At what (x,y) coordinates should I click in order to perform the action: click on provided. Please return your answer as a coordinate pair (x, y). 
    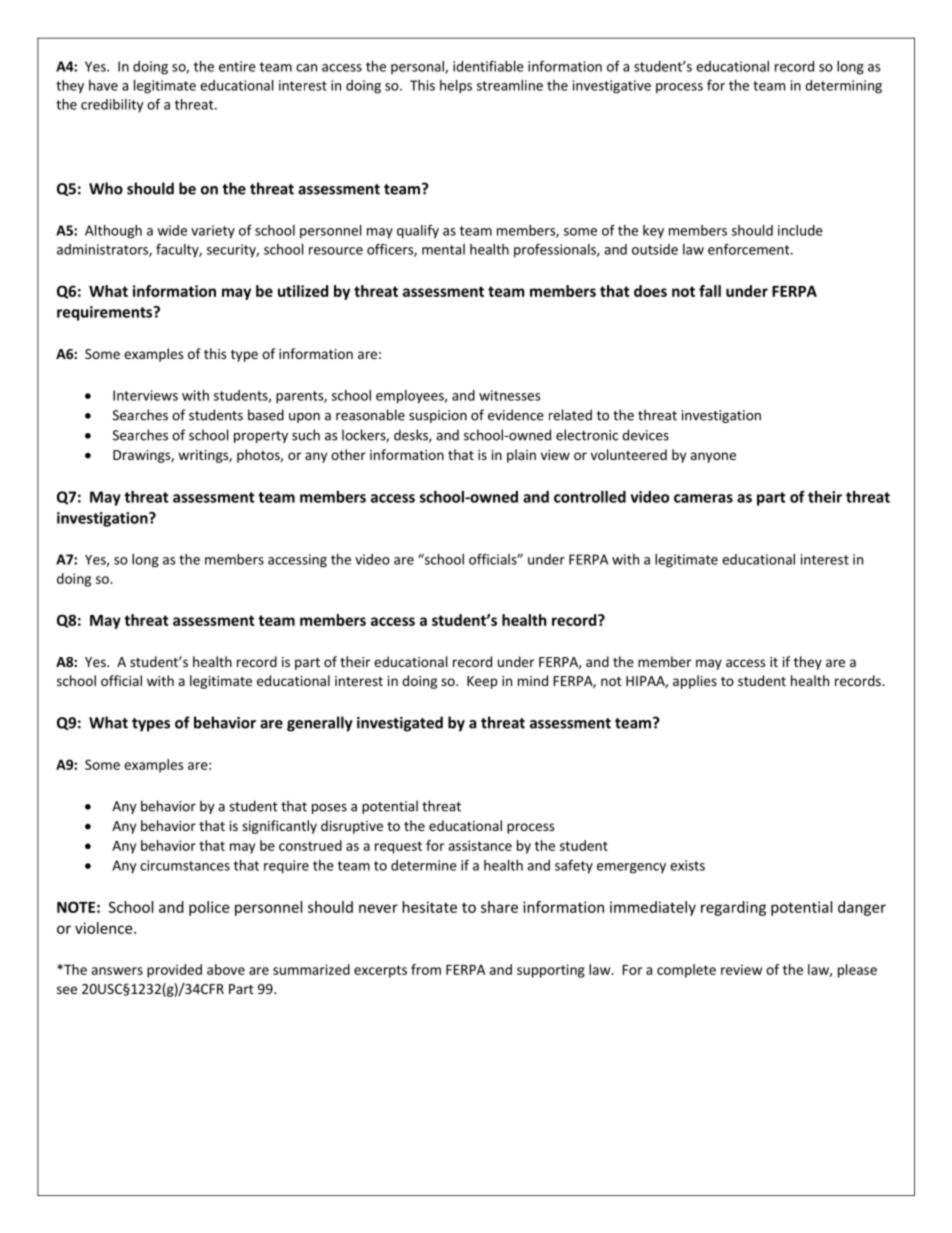
    Looking at the image, I should click on (174, 971).
